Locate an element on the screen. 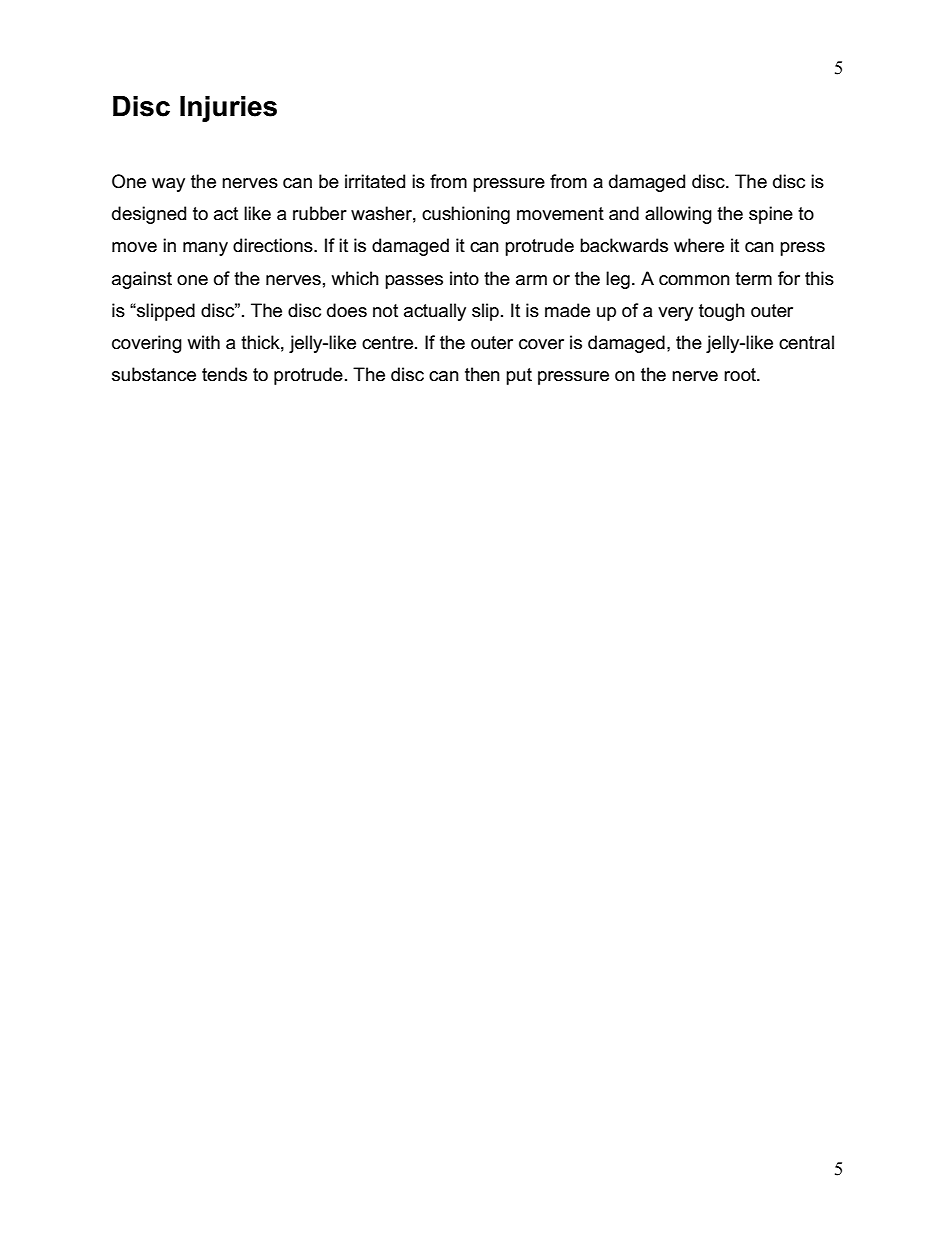  Injuries is located at coordinates (228, 109).
